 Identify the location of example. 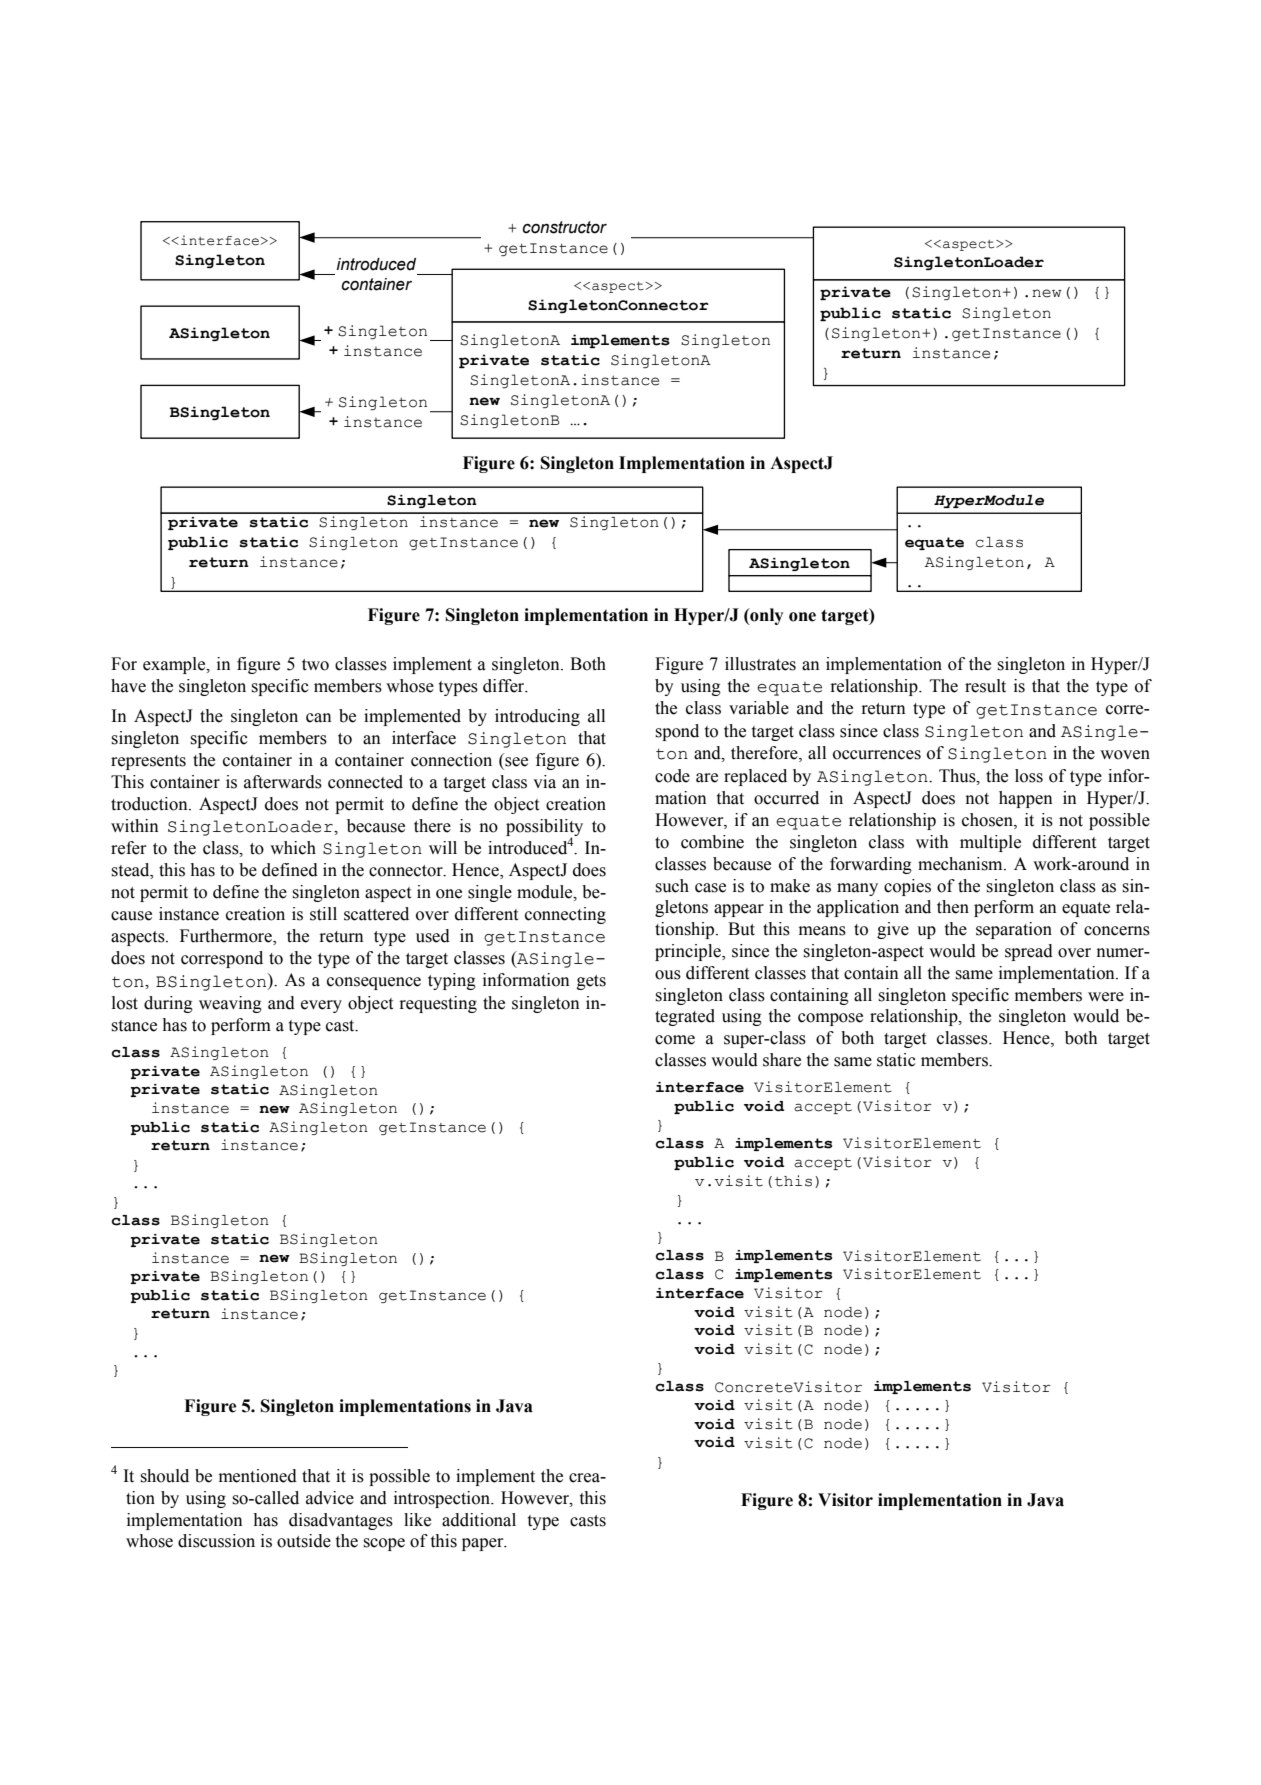
(175, 665).
